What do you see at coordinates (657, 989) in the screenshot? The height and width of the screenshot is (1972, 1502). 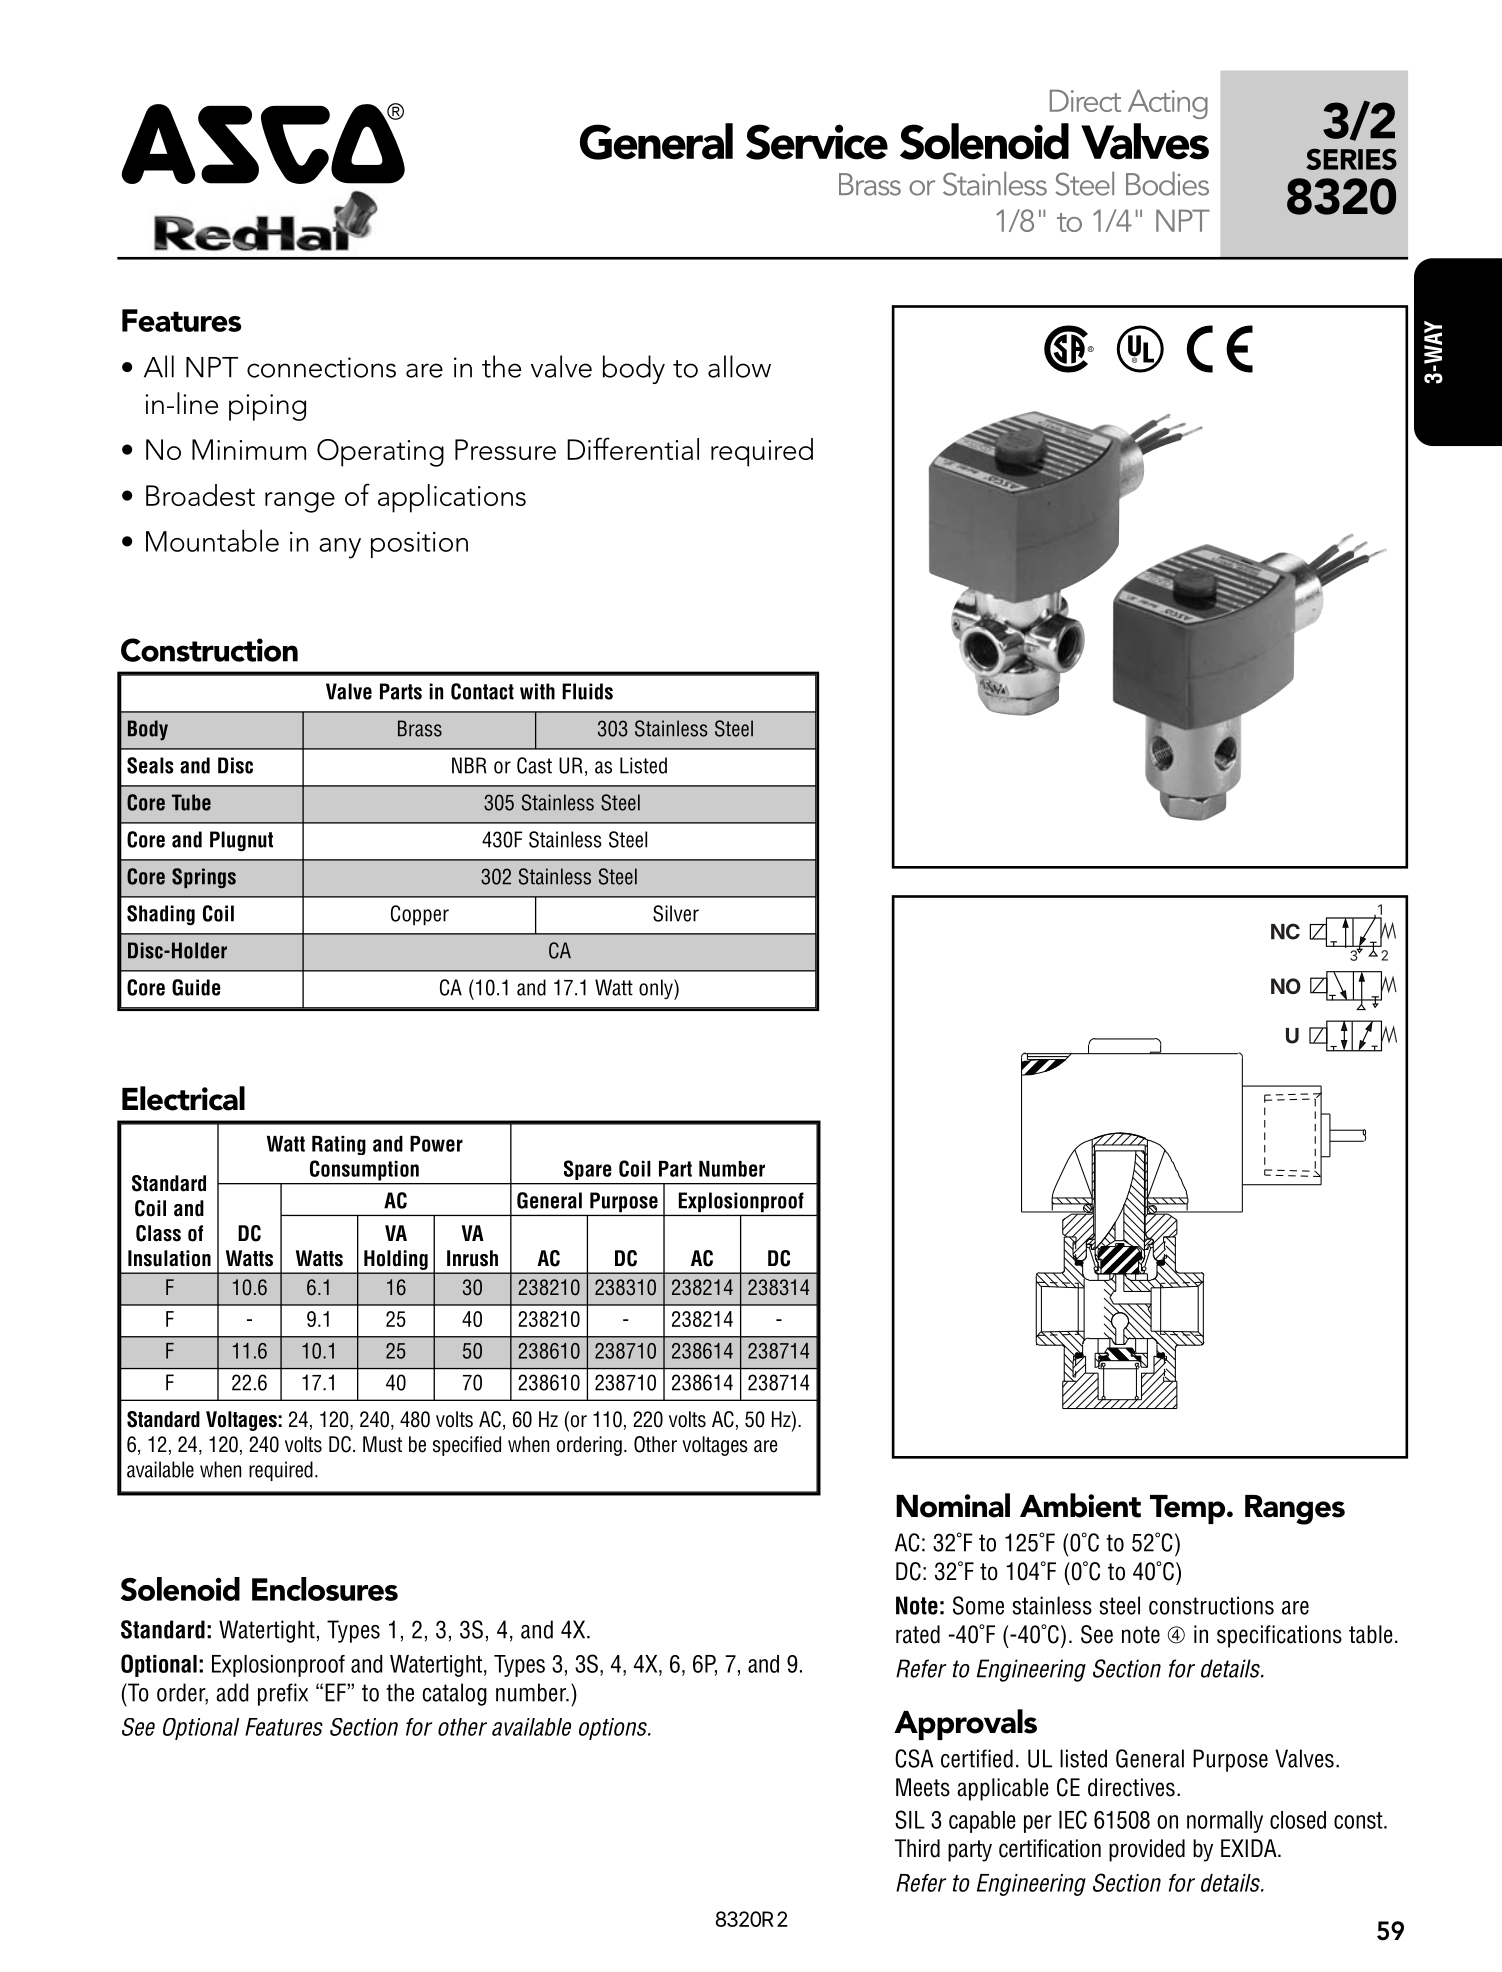 I see `only` at bounding box center [657, 989].
